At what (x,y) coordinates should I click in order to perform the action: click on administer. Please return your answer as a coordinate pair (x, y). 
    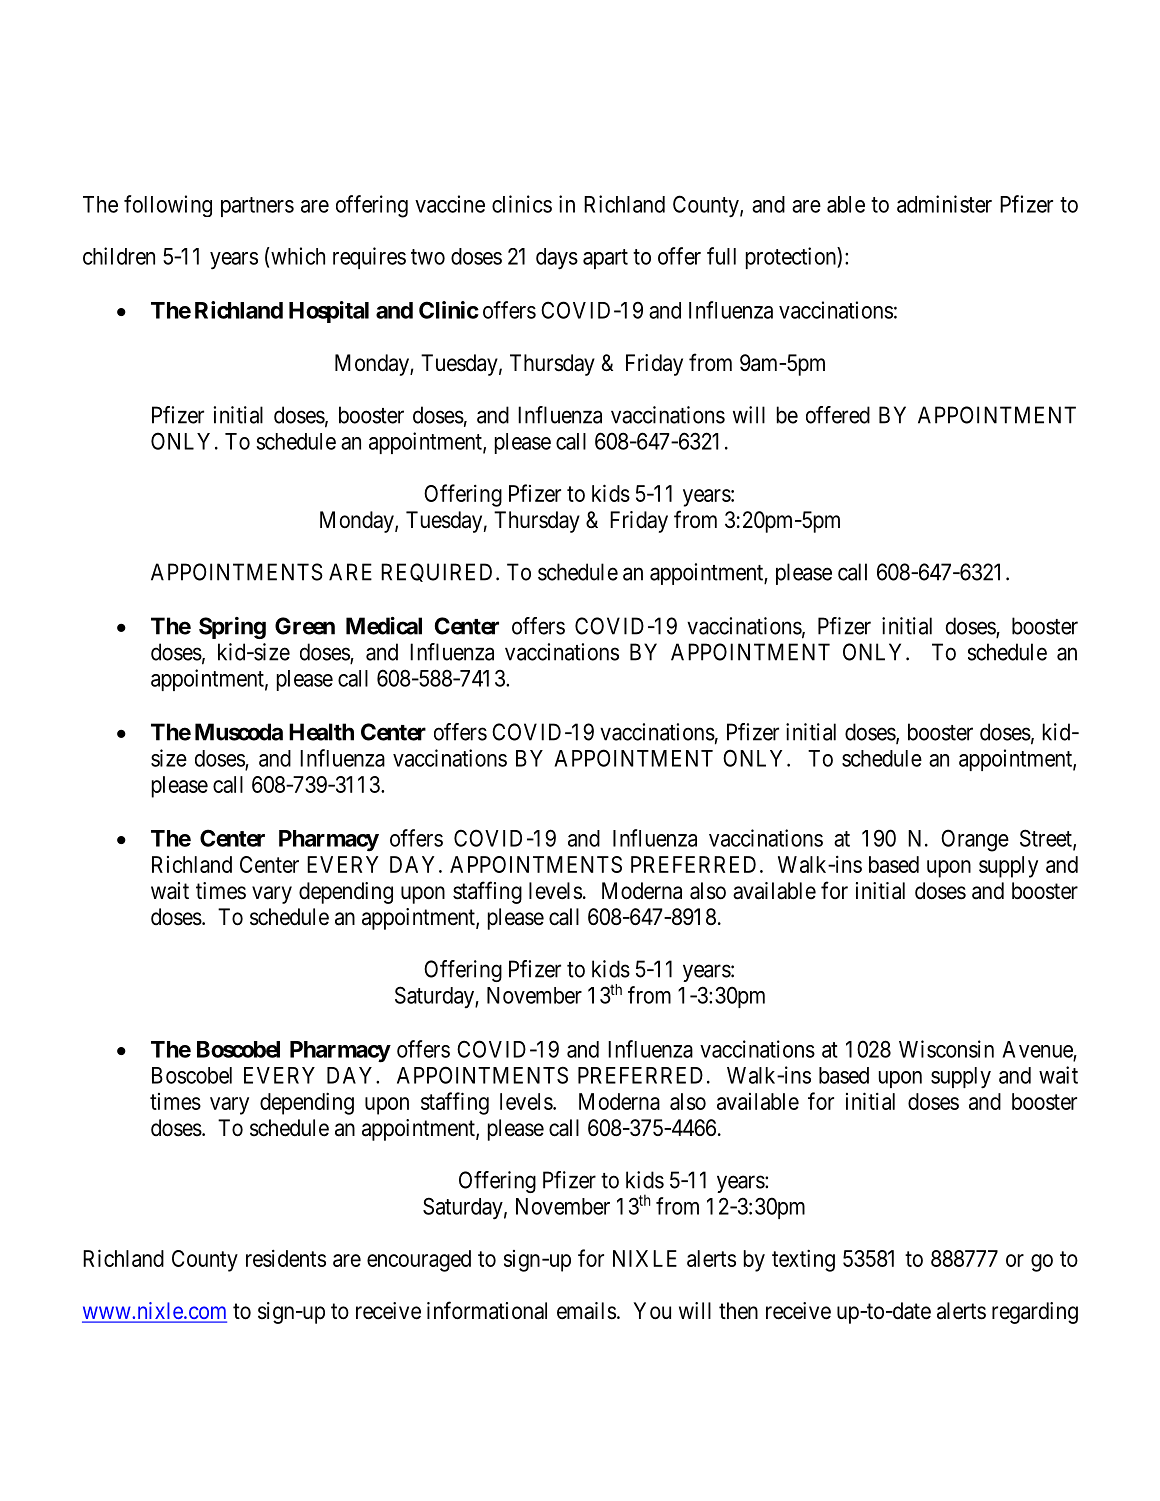
    Looking at the image, I should click on (944, 204).
